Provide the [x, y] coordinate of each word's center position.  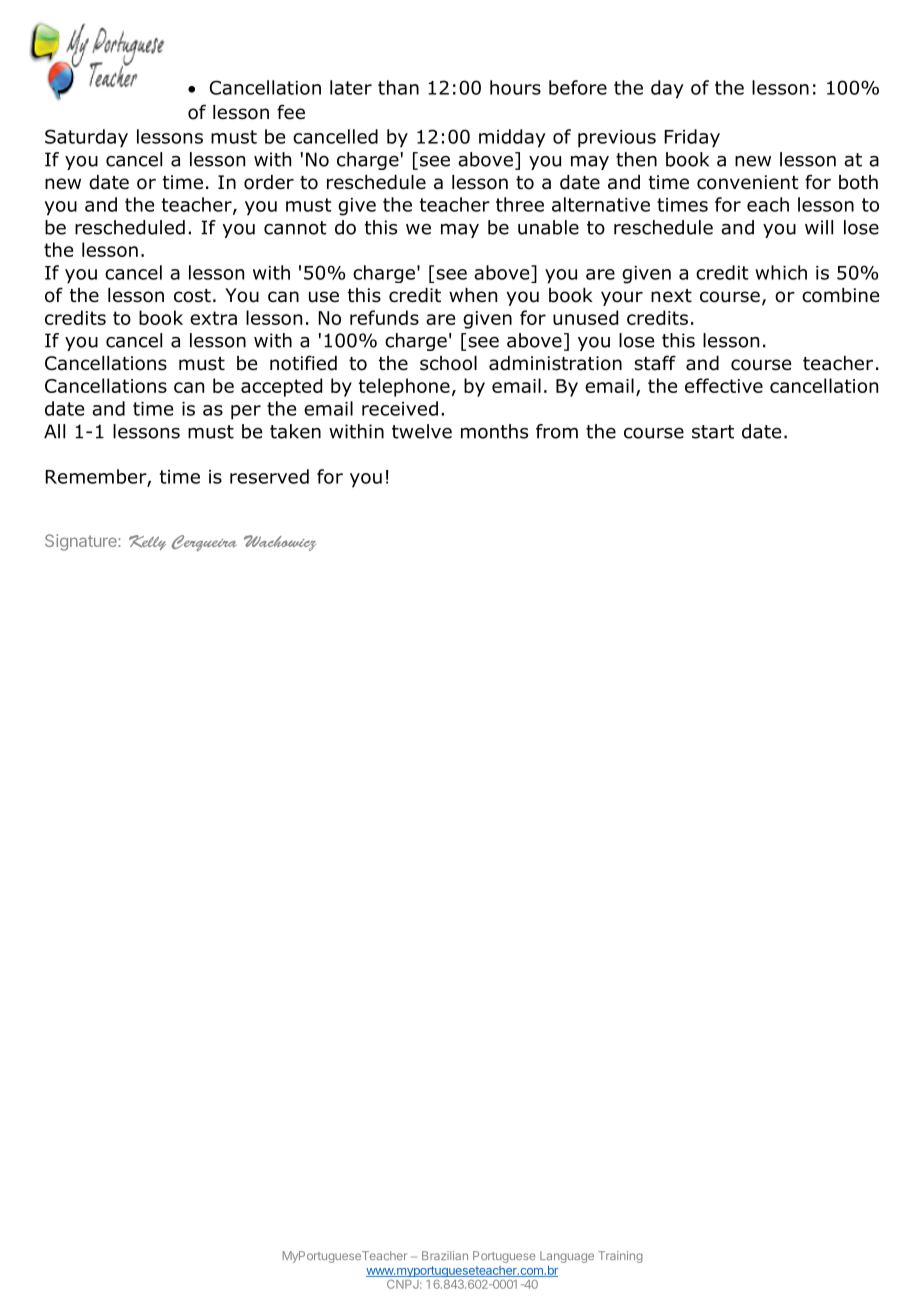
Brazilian [445, 1255]
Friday [692, 138]
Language [567, 1257]
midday [512, 138]
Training [620, 1257]
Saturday [86, 138]
